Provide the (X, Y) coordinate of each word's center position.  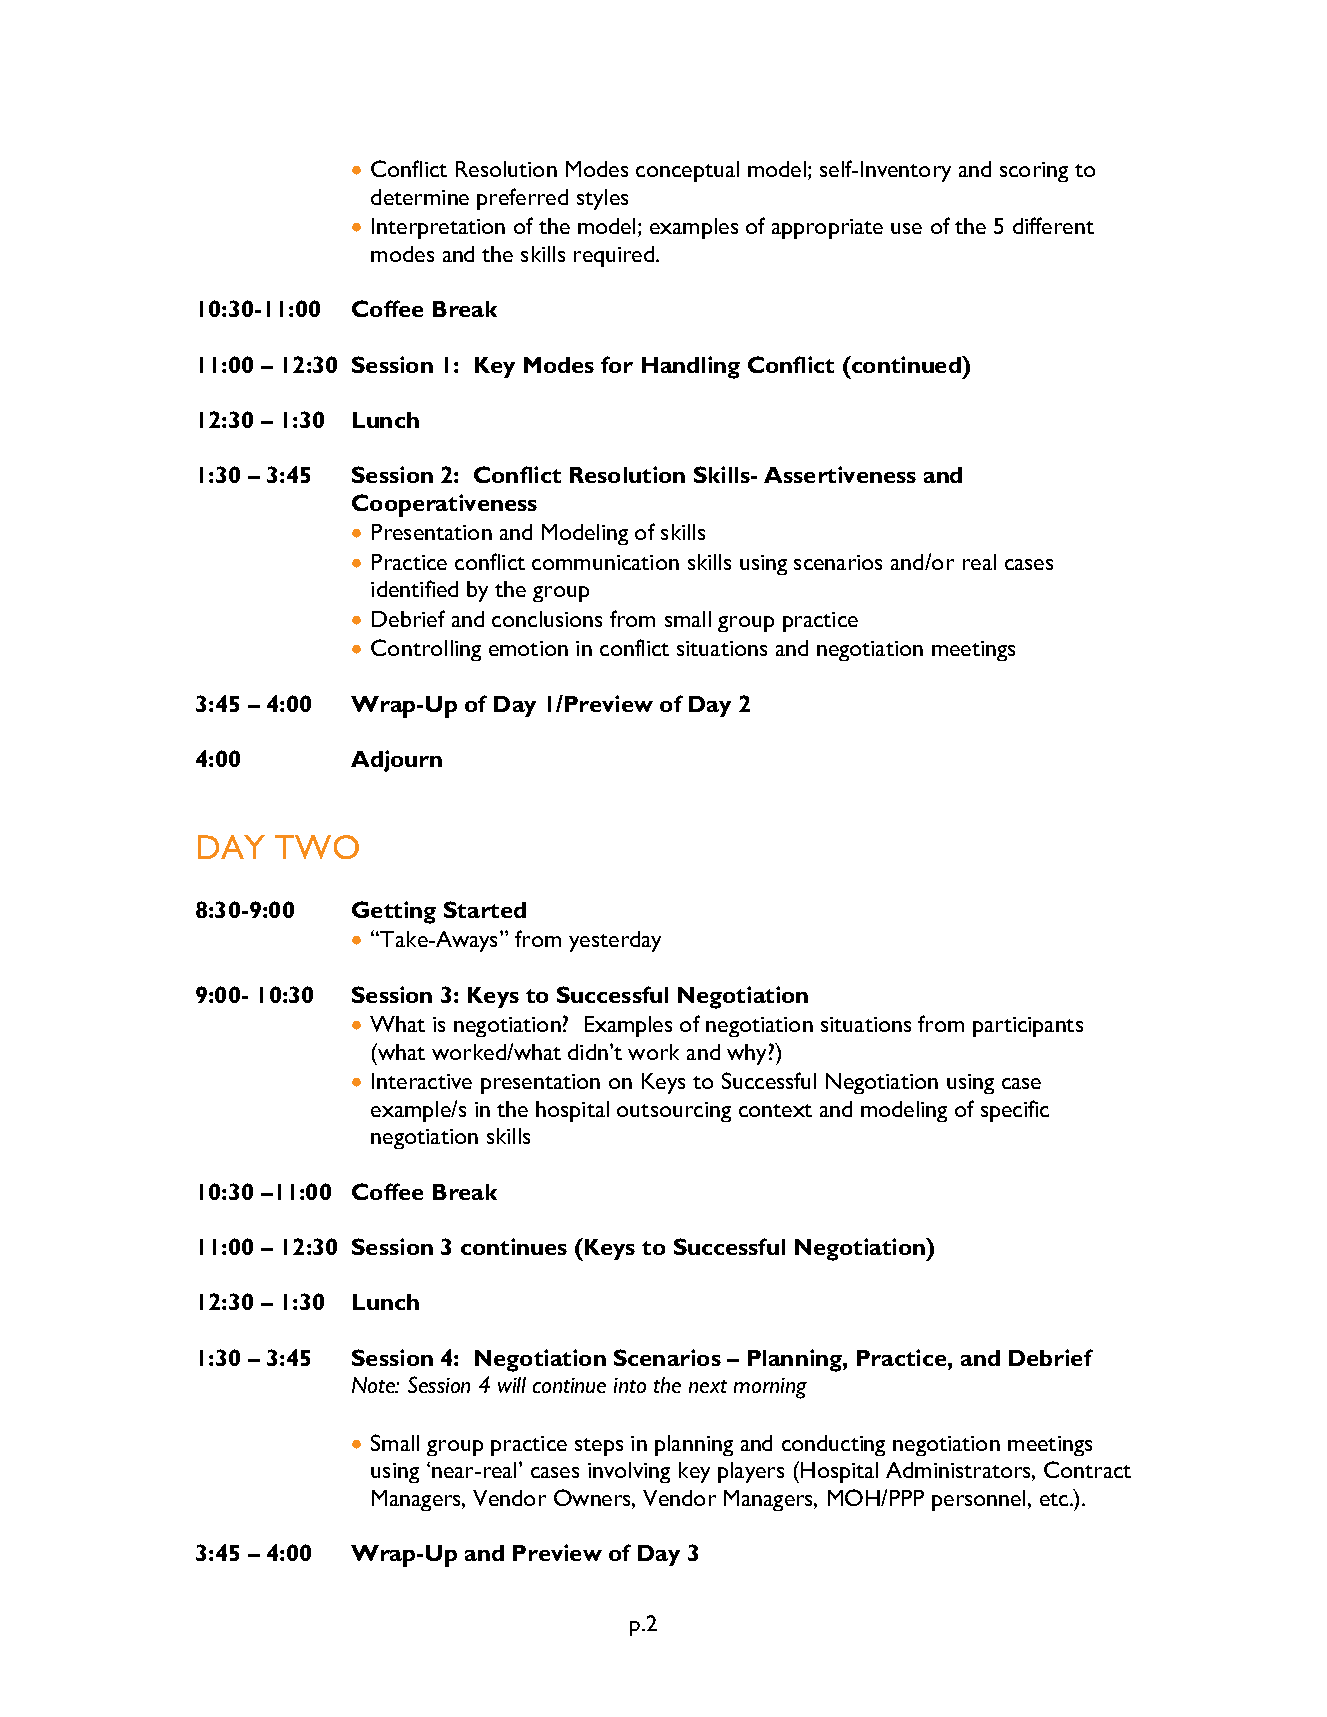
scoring (1034, 172)
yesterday (615, 941)
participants (1028, 1027)
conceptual (687, 171)
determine (420, 197)
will (512, 1385)
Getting (394, 912)
